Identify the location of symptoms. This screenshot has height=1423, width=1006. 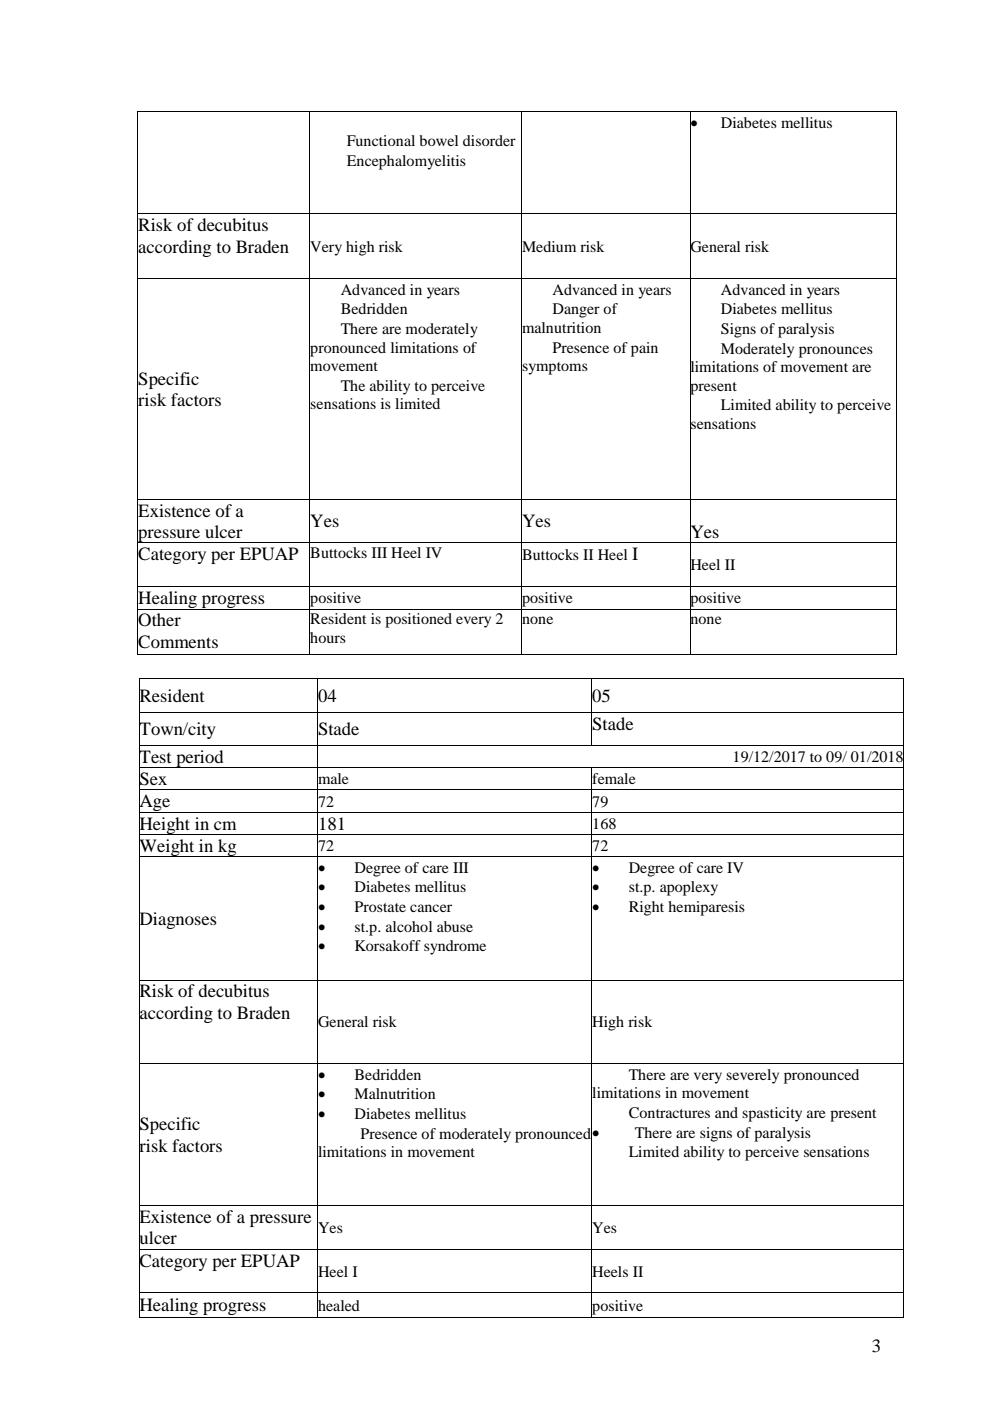
(554, 368).
